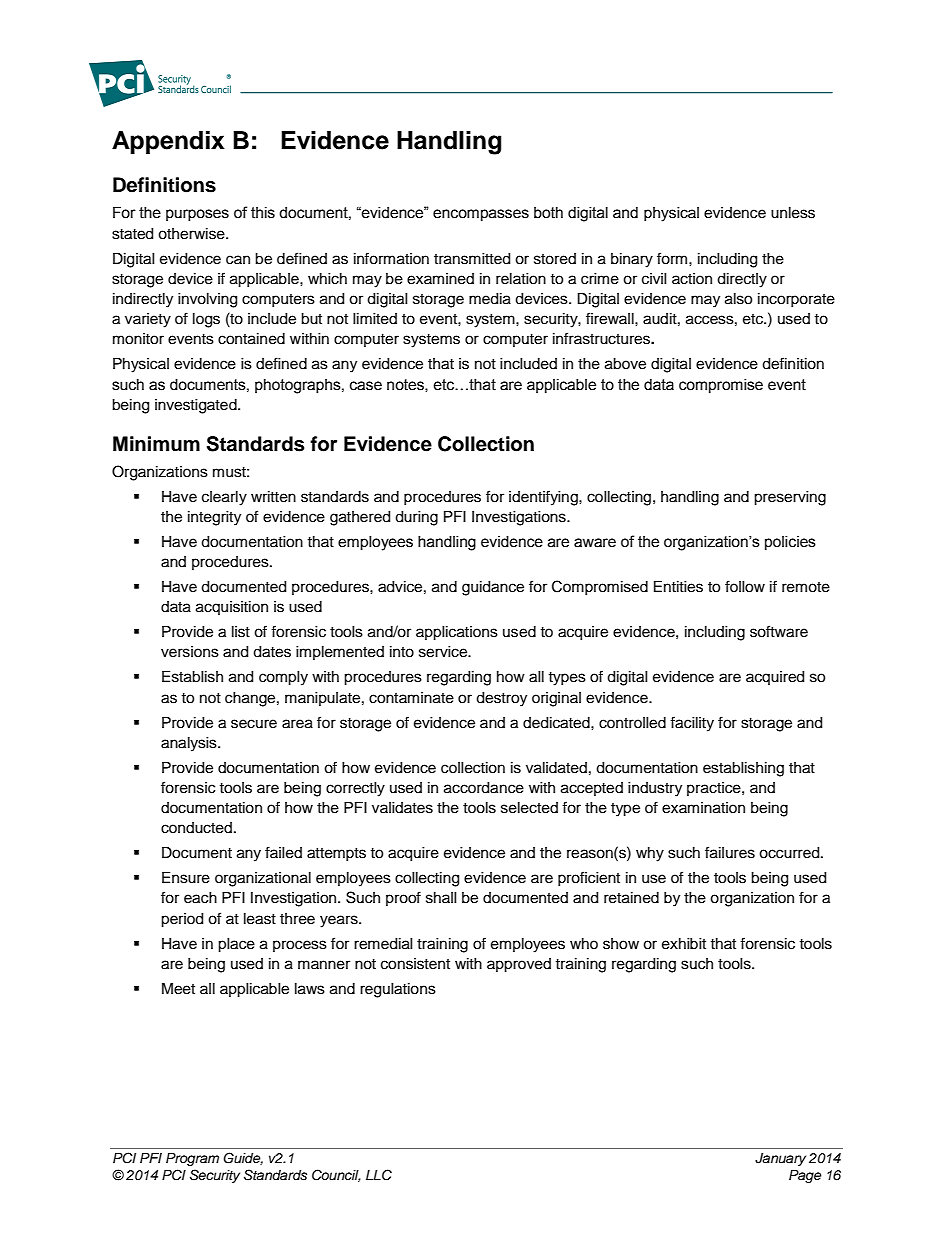 Image resolution: width=952 pixels, height=1233 pixels. Describe the element at coordinates (780, 1159) in the document. I see `January` at that location.
